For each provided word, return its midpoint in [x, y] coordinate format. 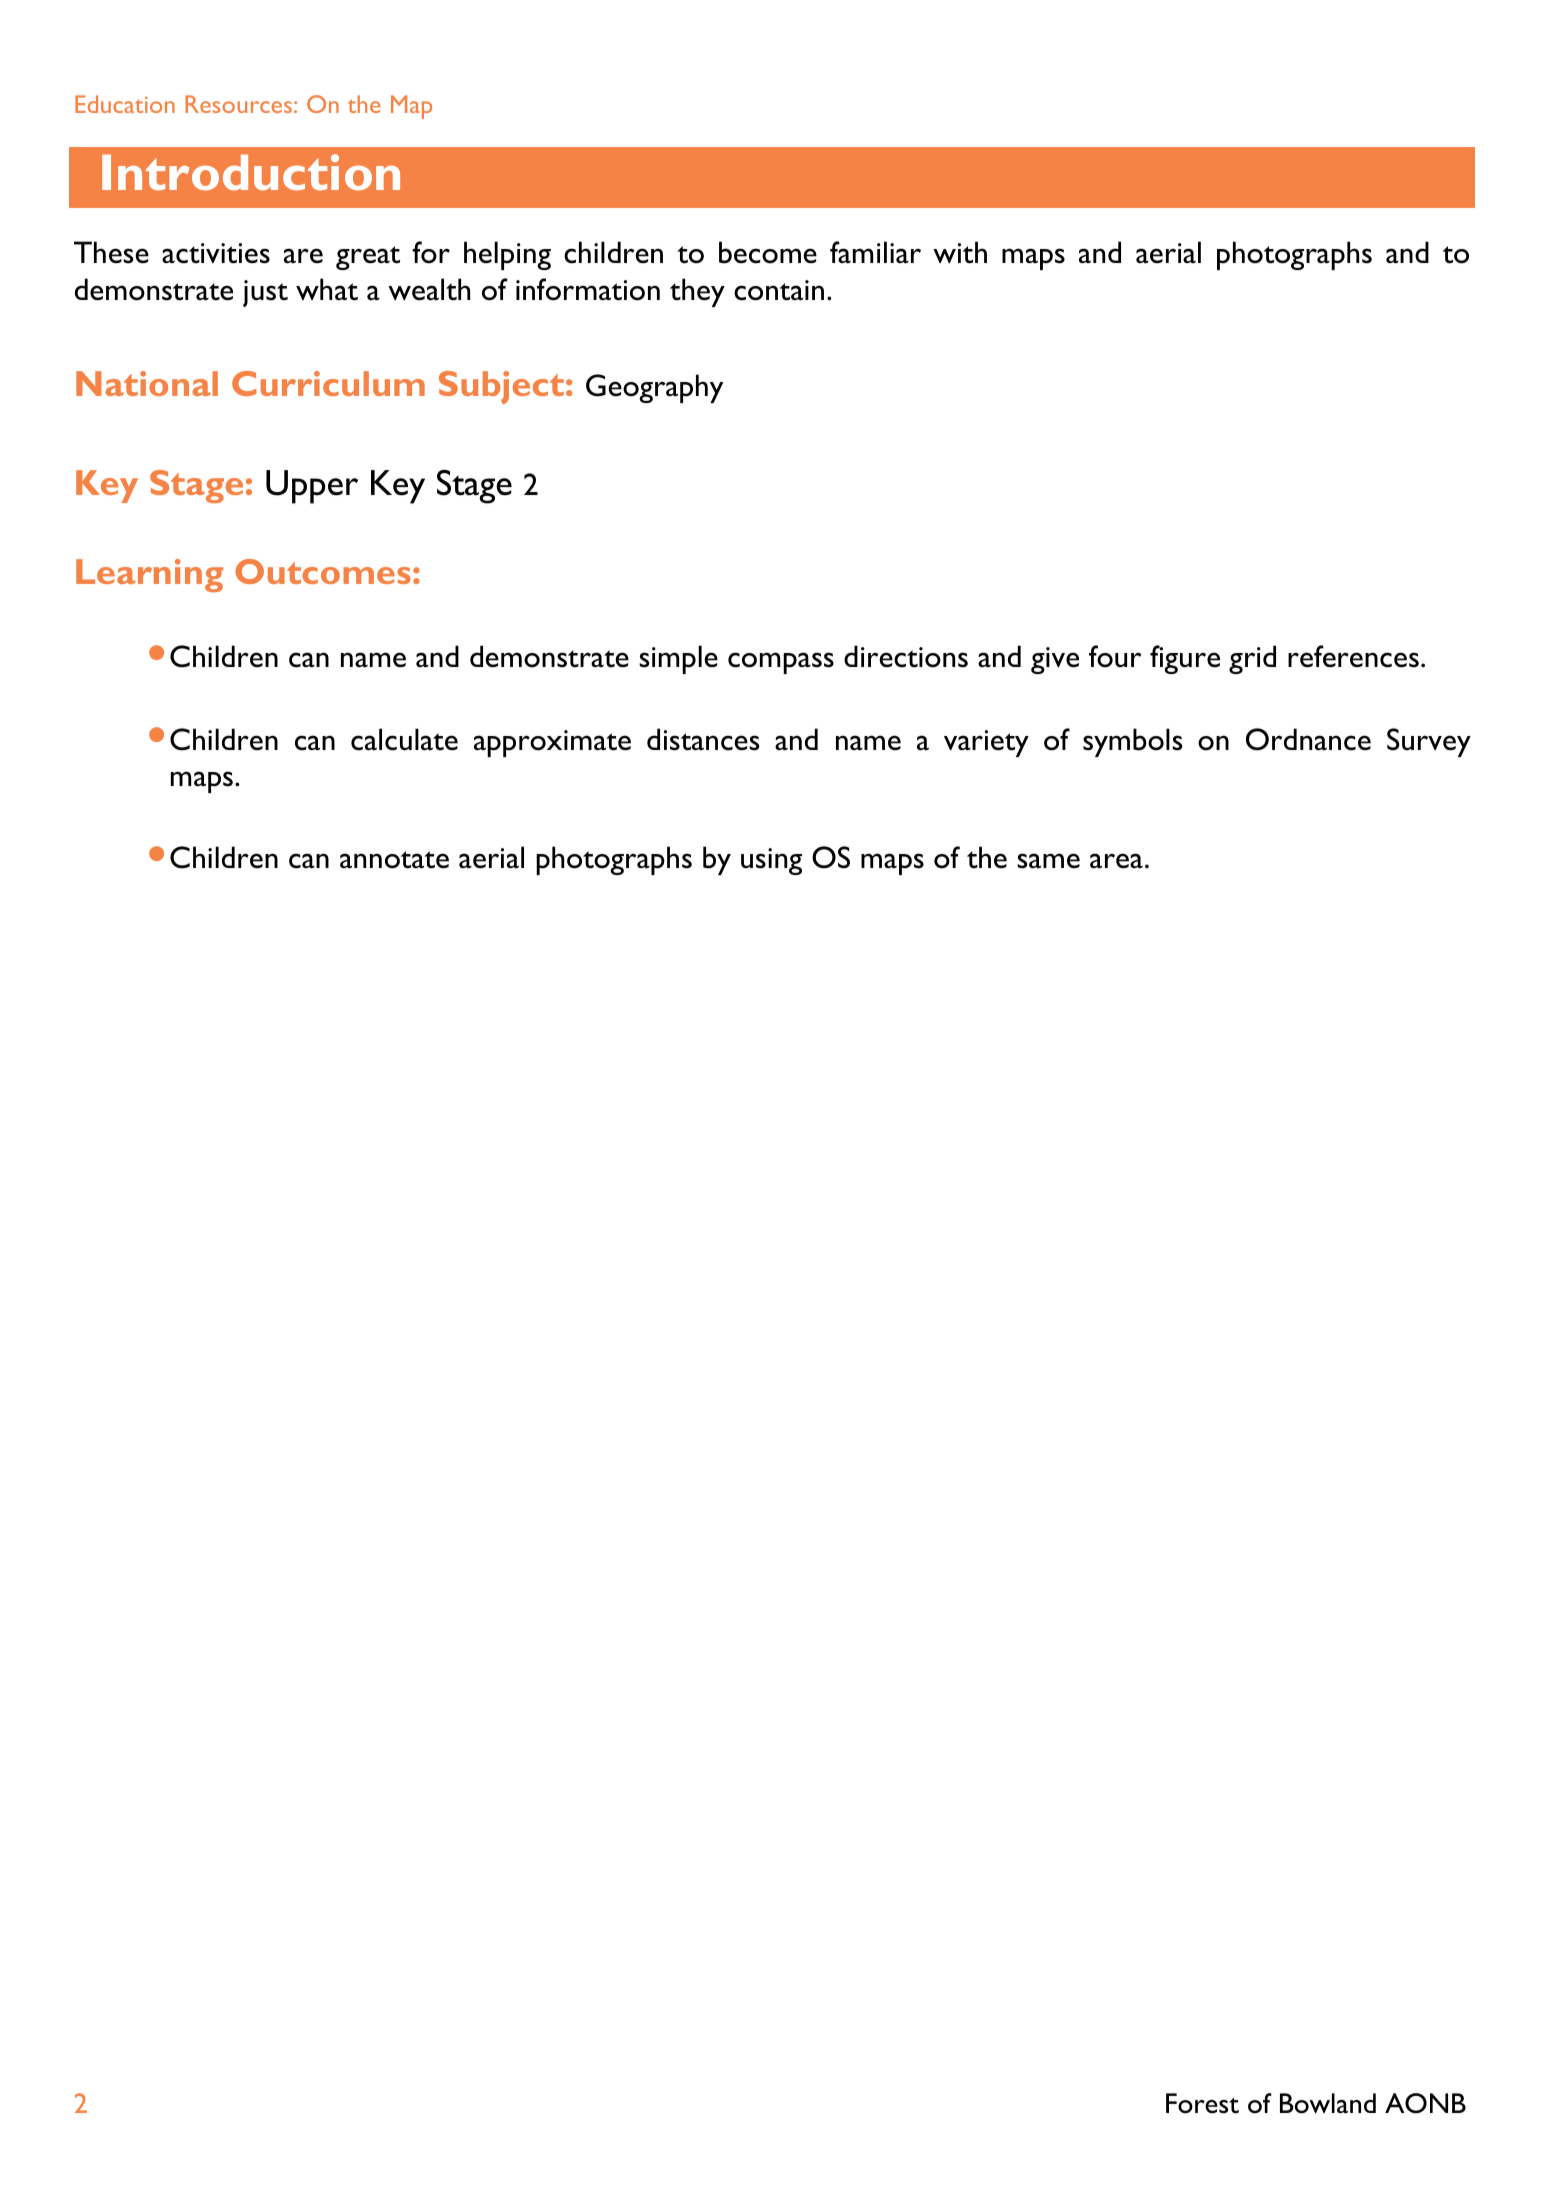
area [1116, 861]
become [768, 252]
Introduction [251, 172]
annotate [394, 860]
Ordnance [1308, 739]
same [1048, 861]
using [771, 861]
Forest [1202, 2103]
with [960, 252]
